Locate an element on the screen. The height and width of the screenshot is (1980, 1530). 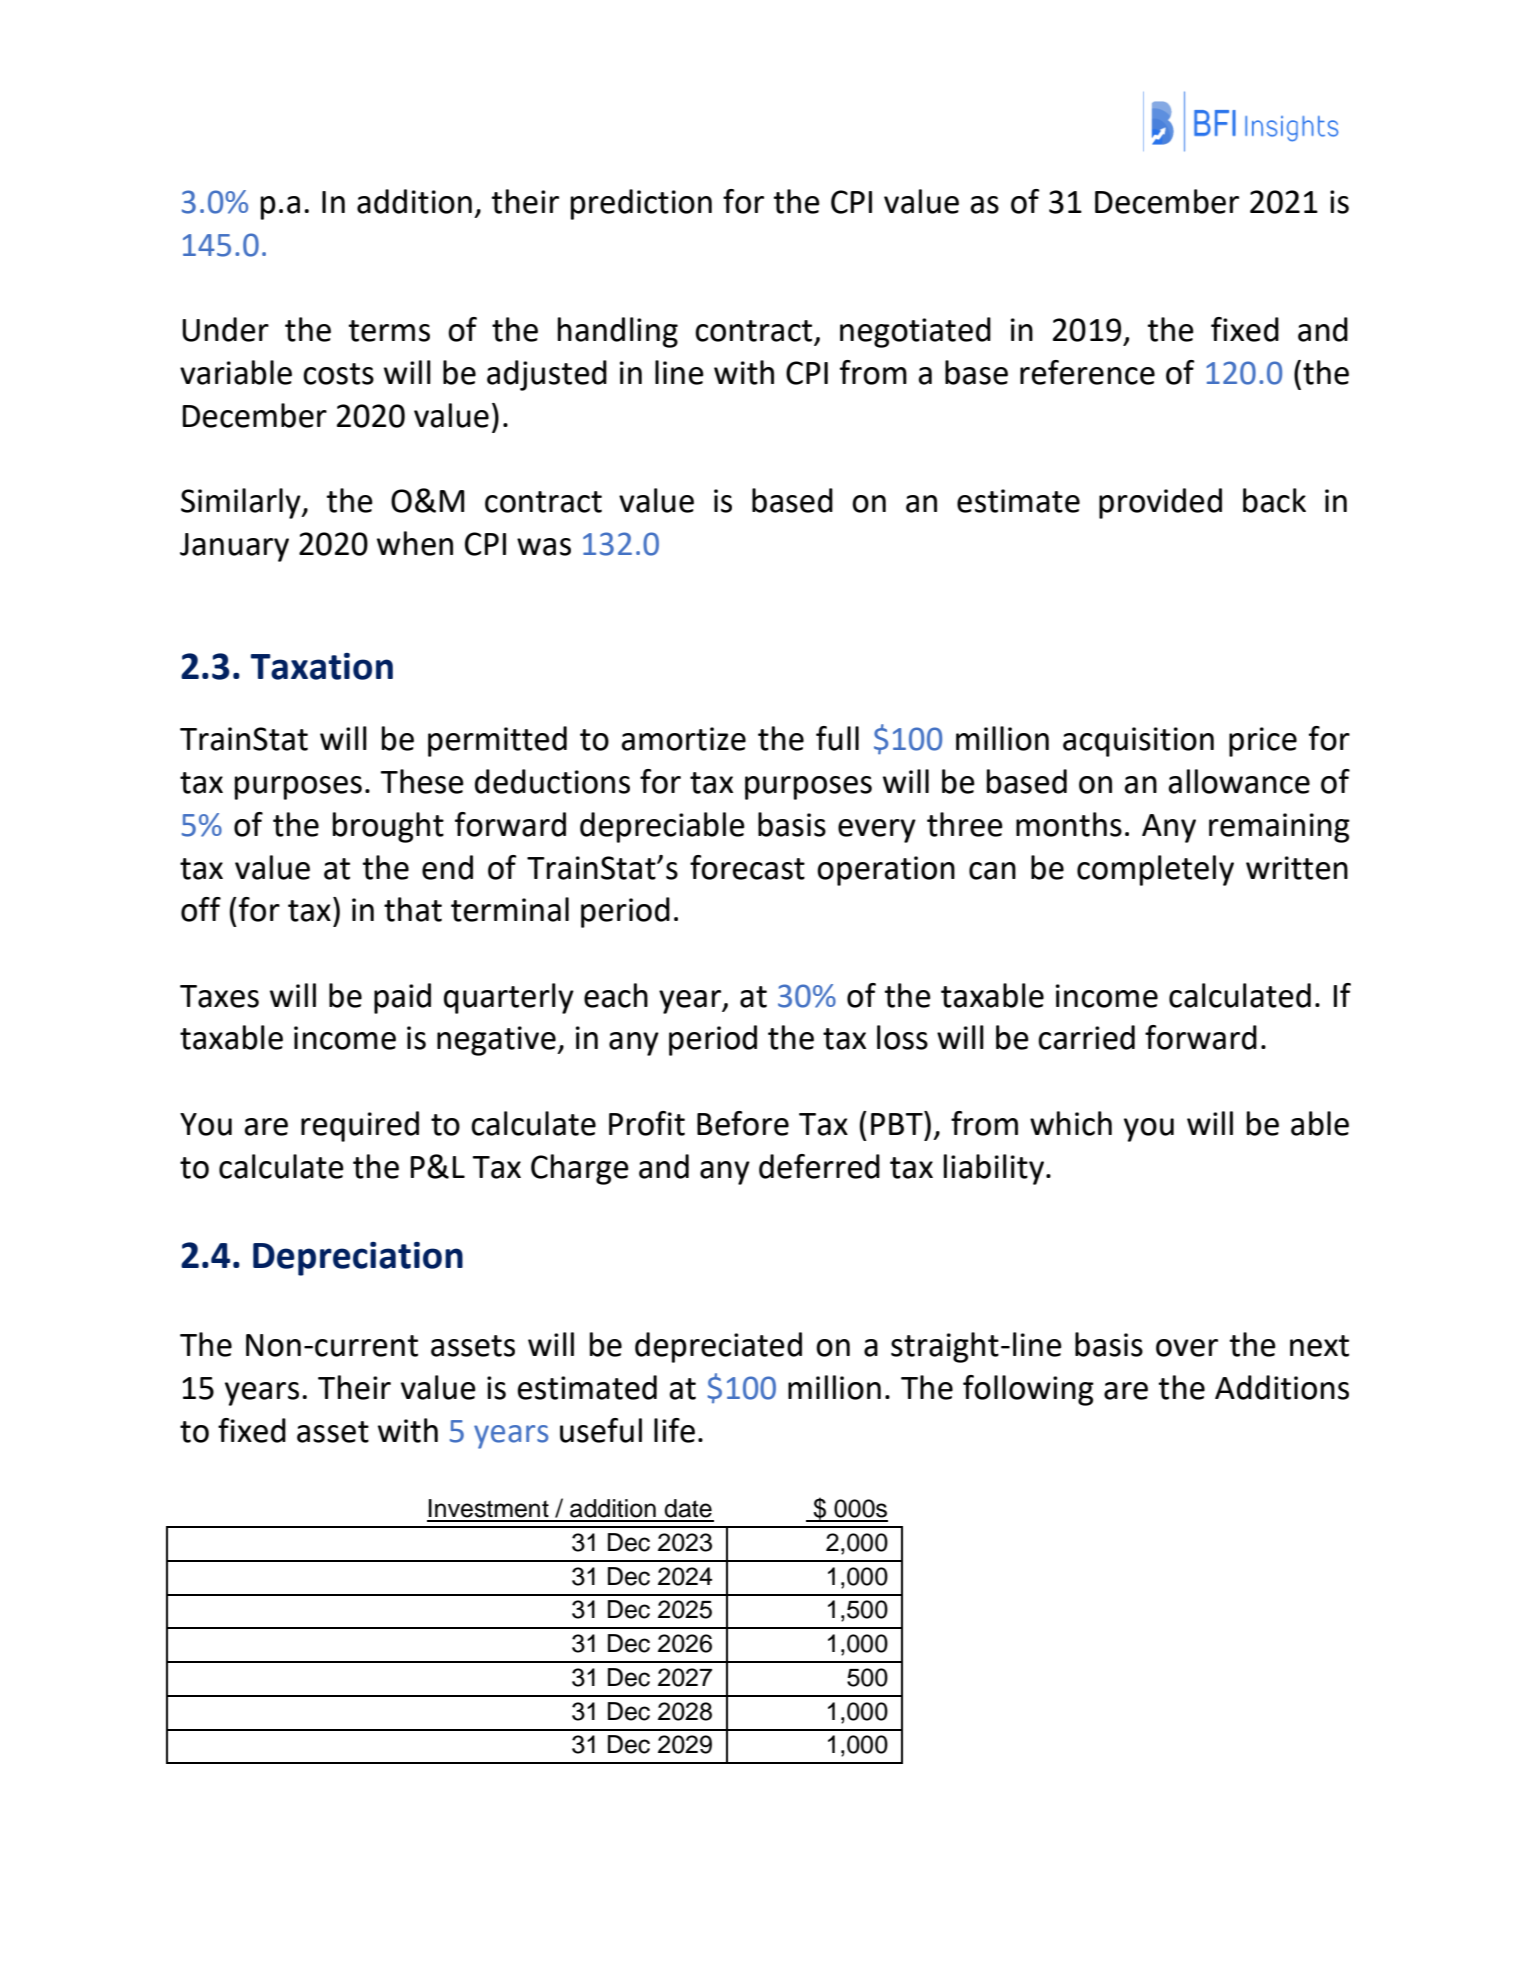
prediction is located at coordinates (641, 204).
